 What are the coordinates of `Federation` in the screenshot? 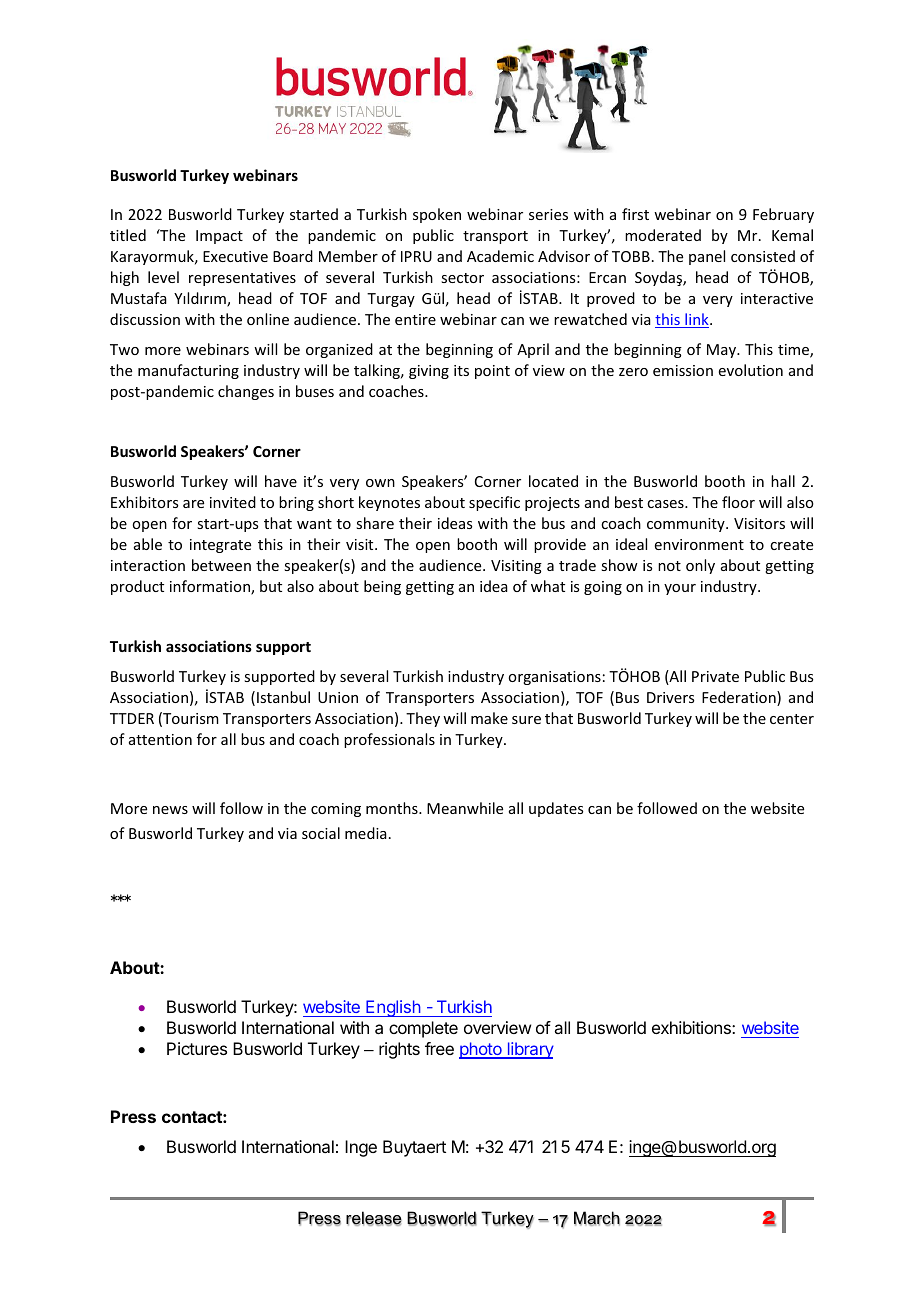 It's located at (740, 698).
